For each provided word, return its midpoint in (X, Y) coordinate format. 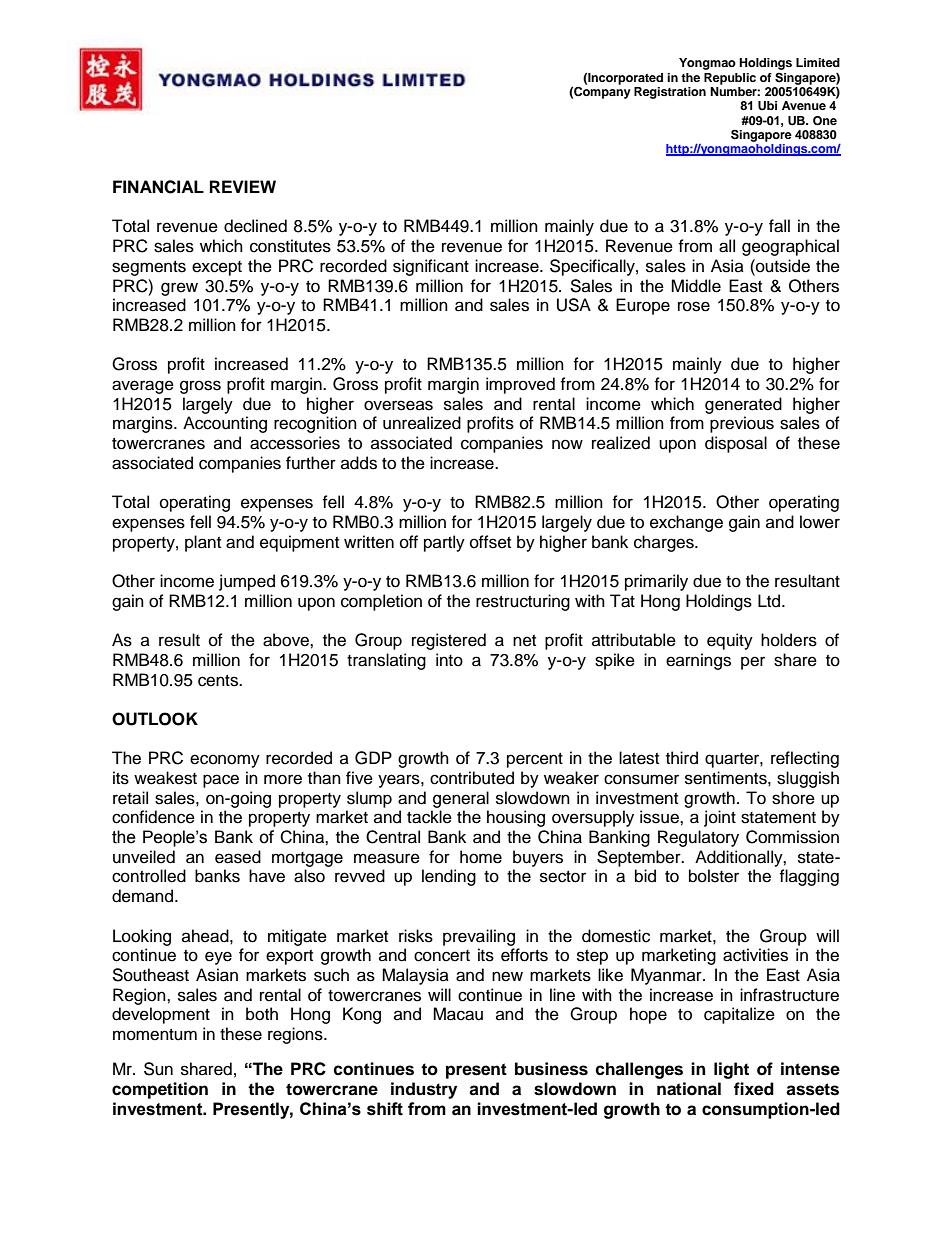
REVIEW (243, 186)
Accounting (225, 424)
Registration (670, 93)
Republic (730, 79)
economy (225, 761)
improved (520, 385)
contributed (472, 778)
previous (742, 424)
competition (160, 1090)
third (682, 758)
